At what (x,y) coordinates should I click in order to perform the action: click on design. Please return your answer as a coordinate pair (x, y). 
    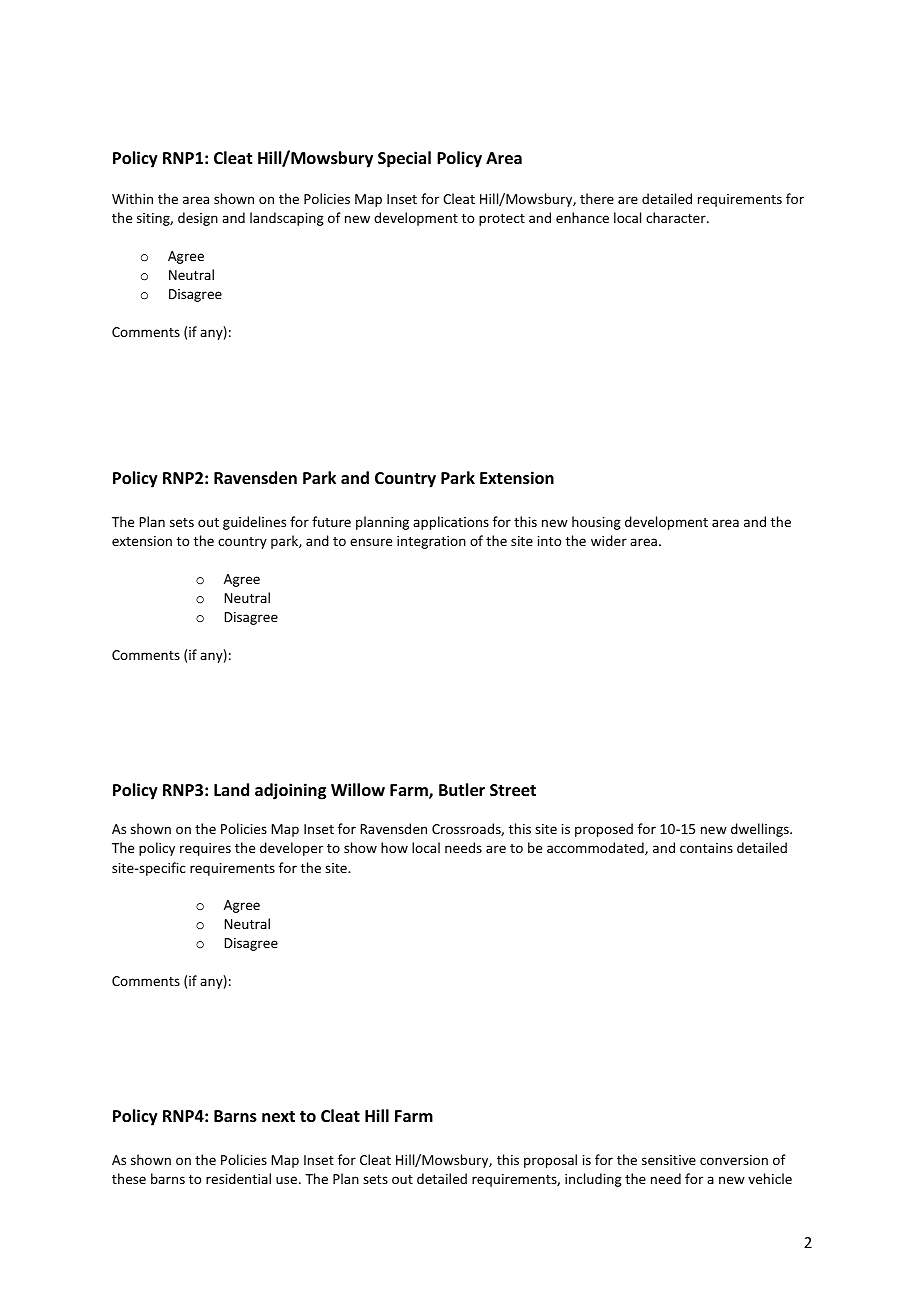
    Looking at the image, I should click on (198, 219).
